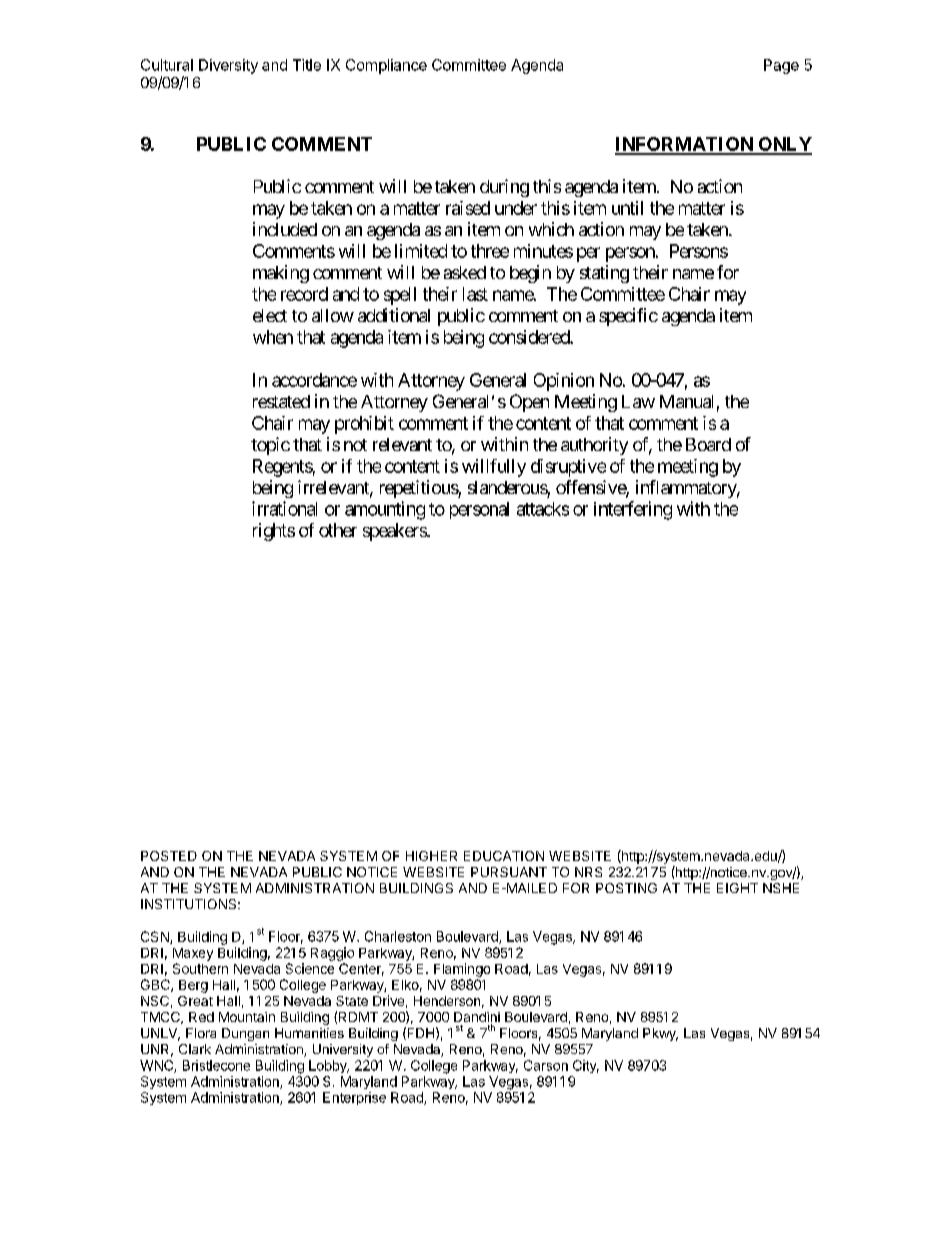 This screenshot has width=952, height=1233. I want to click on Compliance, so click(386, 66).
